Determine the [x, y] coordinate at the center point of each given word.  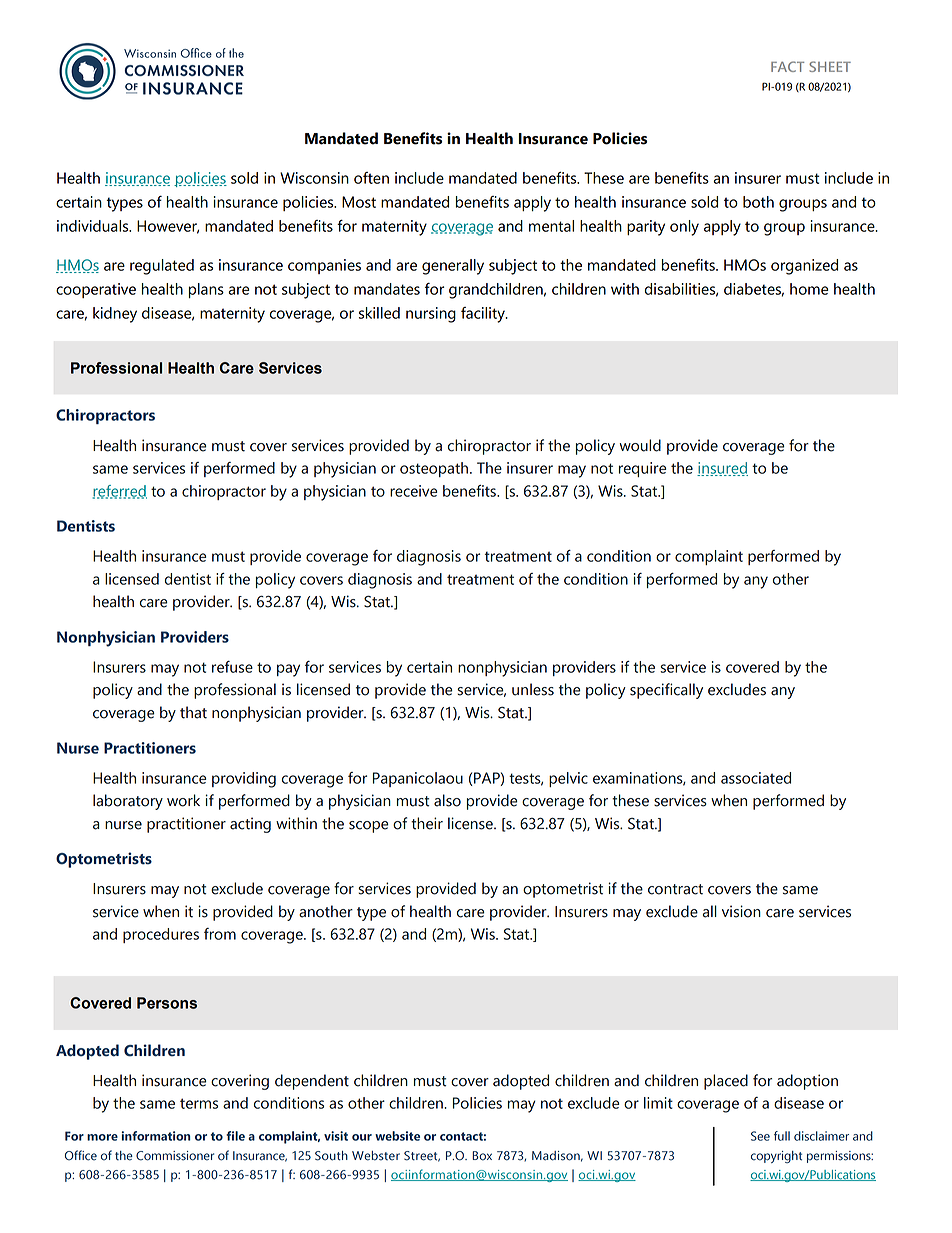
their [427, 823]
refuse [232, 667]
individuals [94, 226]
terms [199, 1103]
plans [206, 290]
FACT [787, 66]
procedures [161, 935]
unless [533, 689]
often [371, 178]
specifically [666, 691]
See [760, 1136]
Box [482, 1156]
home [809, 289]
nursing [431, 315]
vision [741, 911]
